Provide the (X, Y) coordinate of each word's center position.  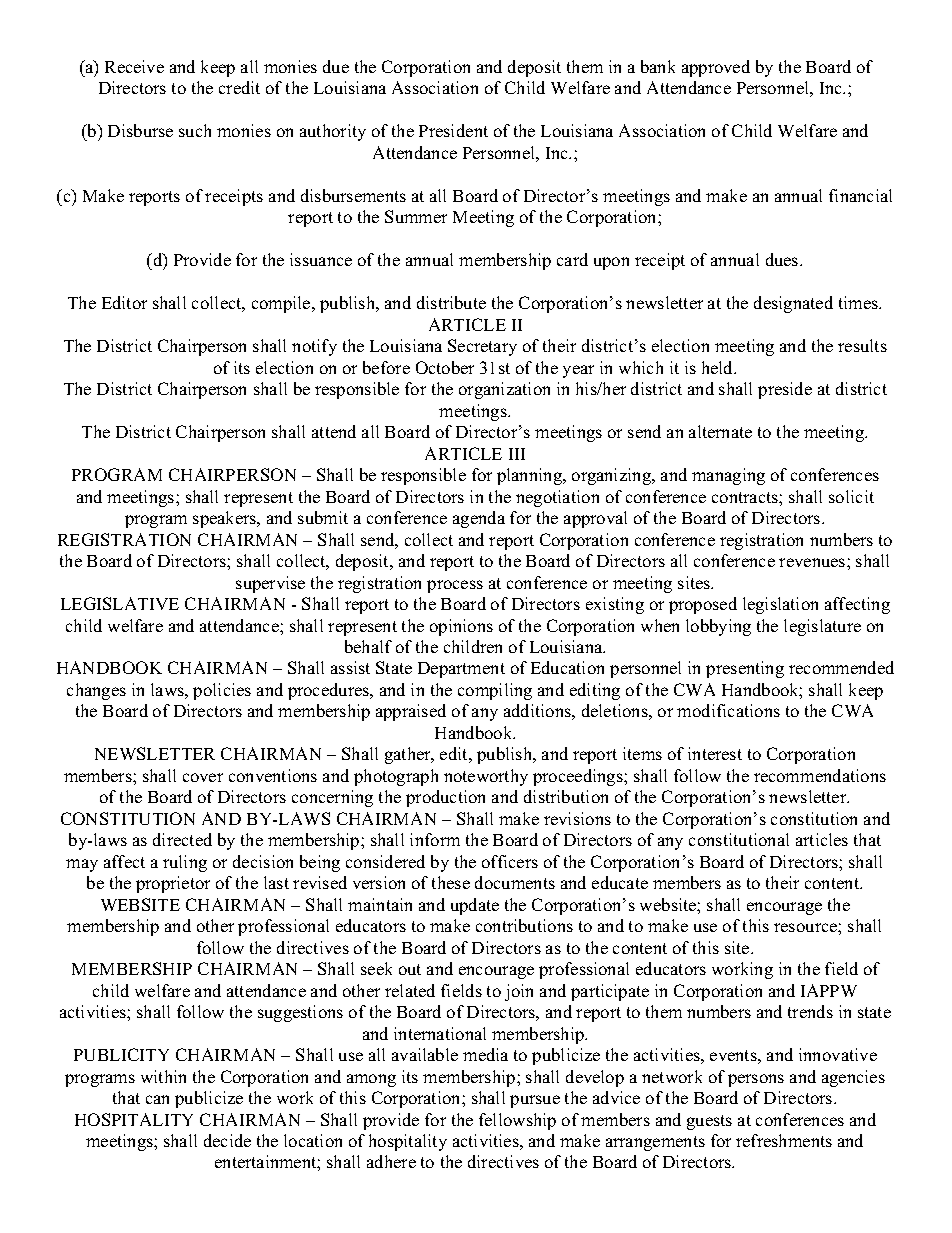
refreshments (784, 1140)
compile (282, 304)
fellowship (517, 1121)
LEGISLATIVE (120, 603)
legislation (780, 605)
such (195, 130)
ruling (185, 863)
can (157, 1099)
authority (333, 132)
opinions (461, 627)
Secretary (482, 347)
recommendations (820, 775)
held (719, 367)
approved (716, 68)
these (451, 882)
